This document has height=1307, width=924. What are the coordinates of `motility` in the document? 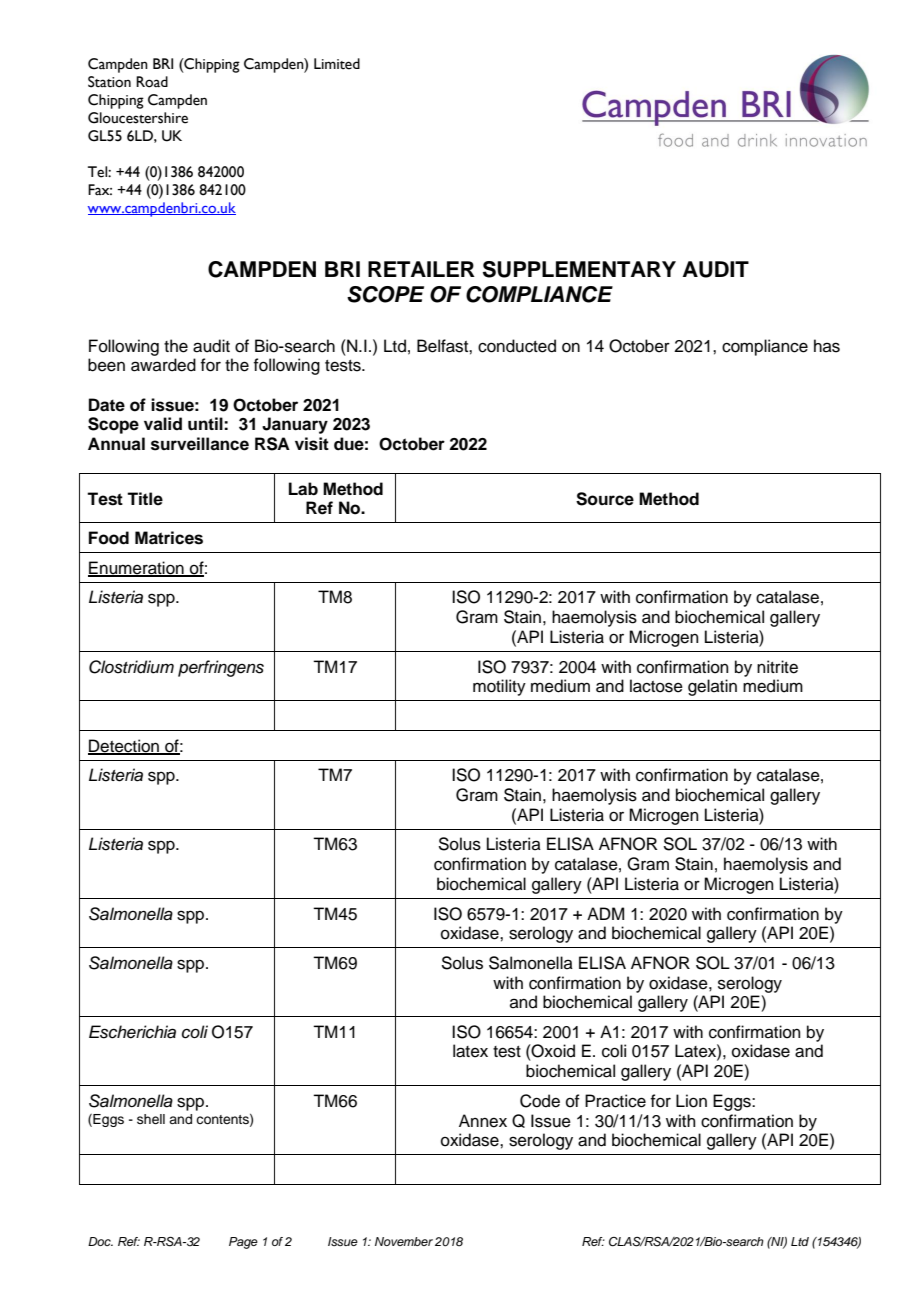 It's located at (499, 687).
